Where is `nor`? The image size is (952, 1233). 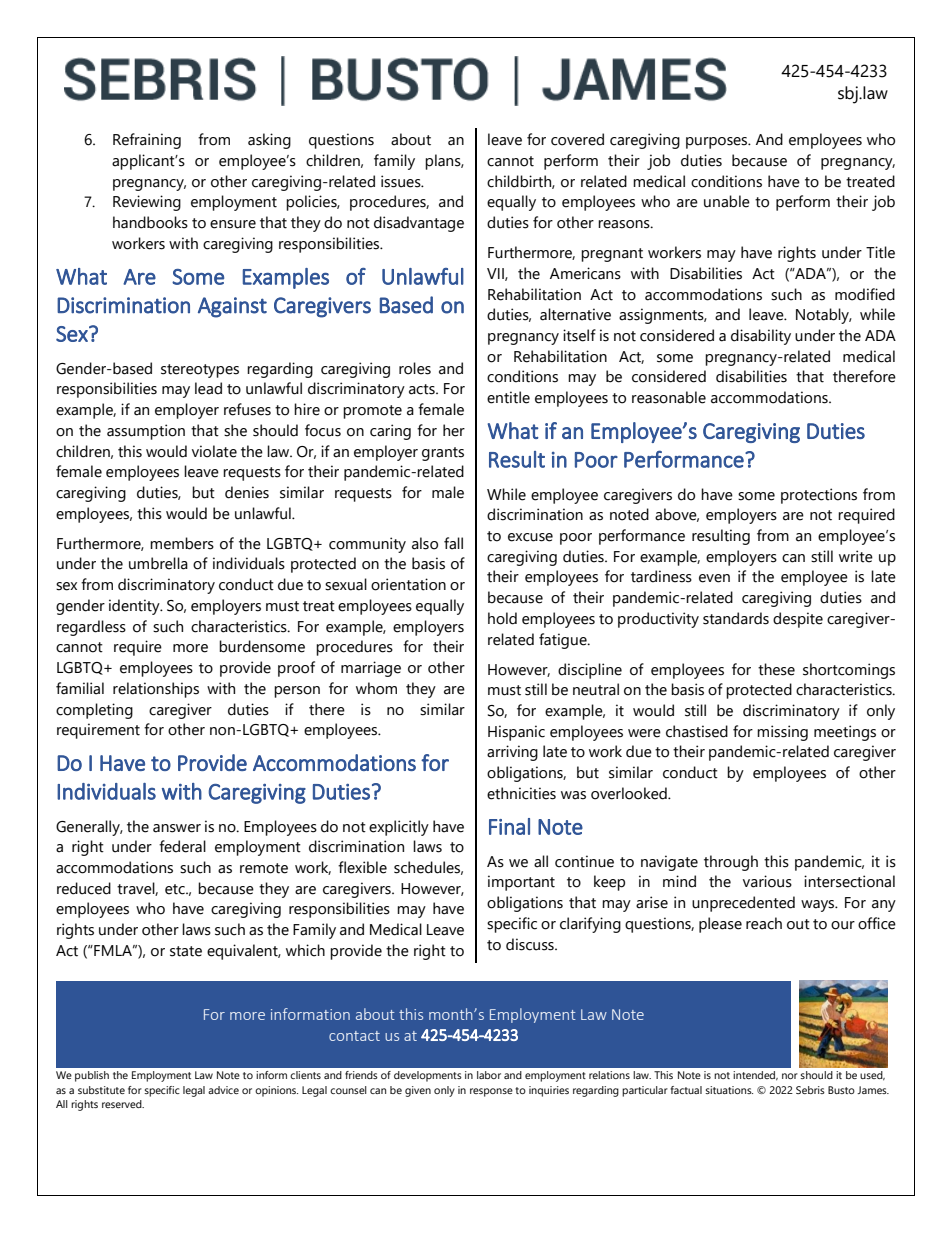 nor is located at coordinates (790, 1076).
